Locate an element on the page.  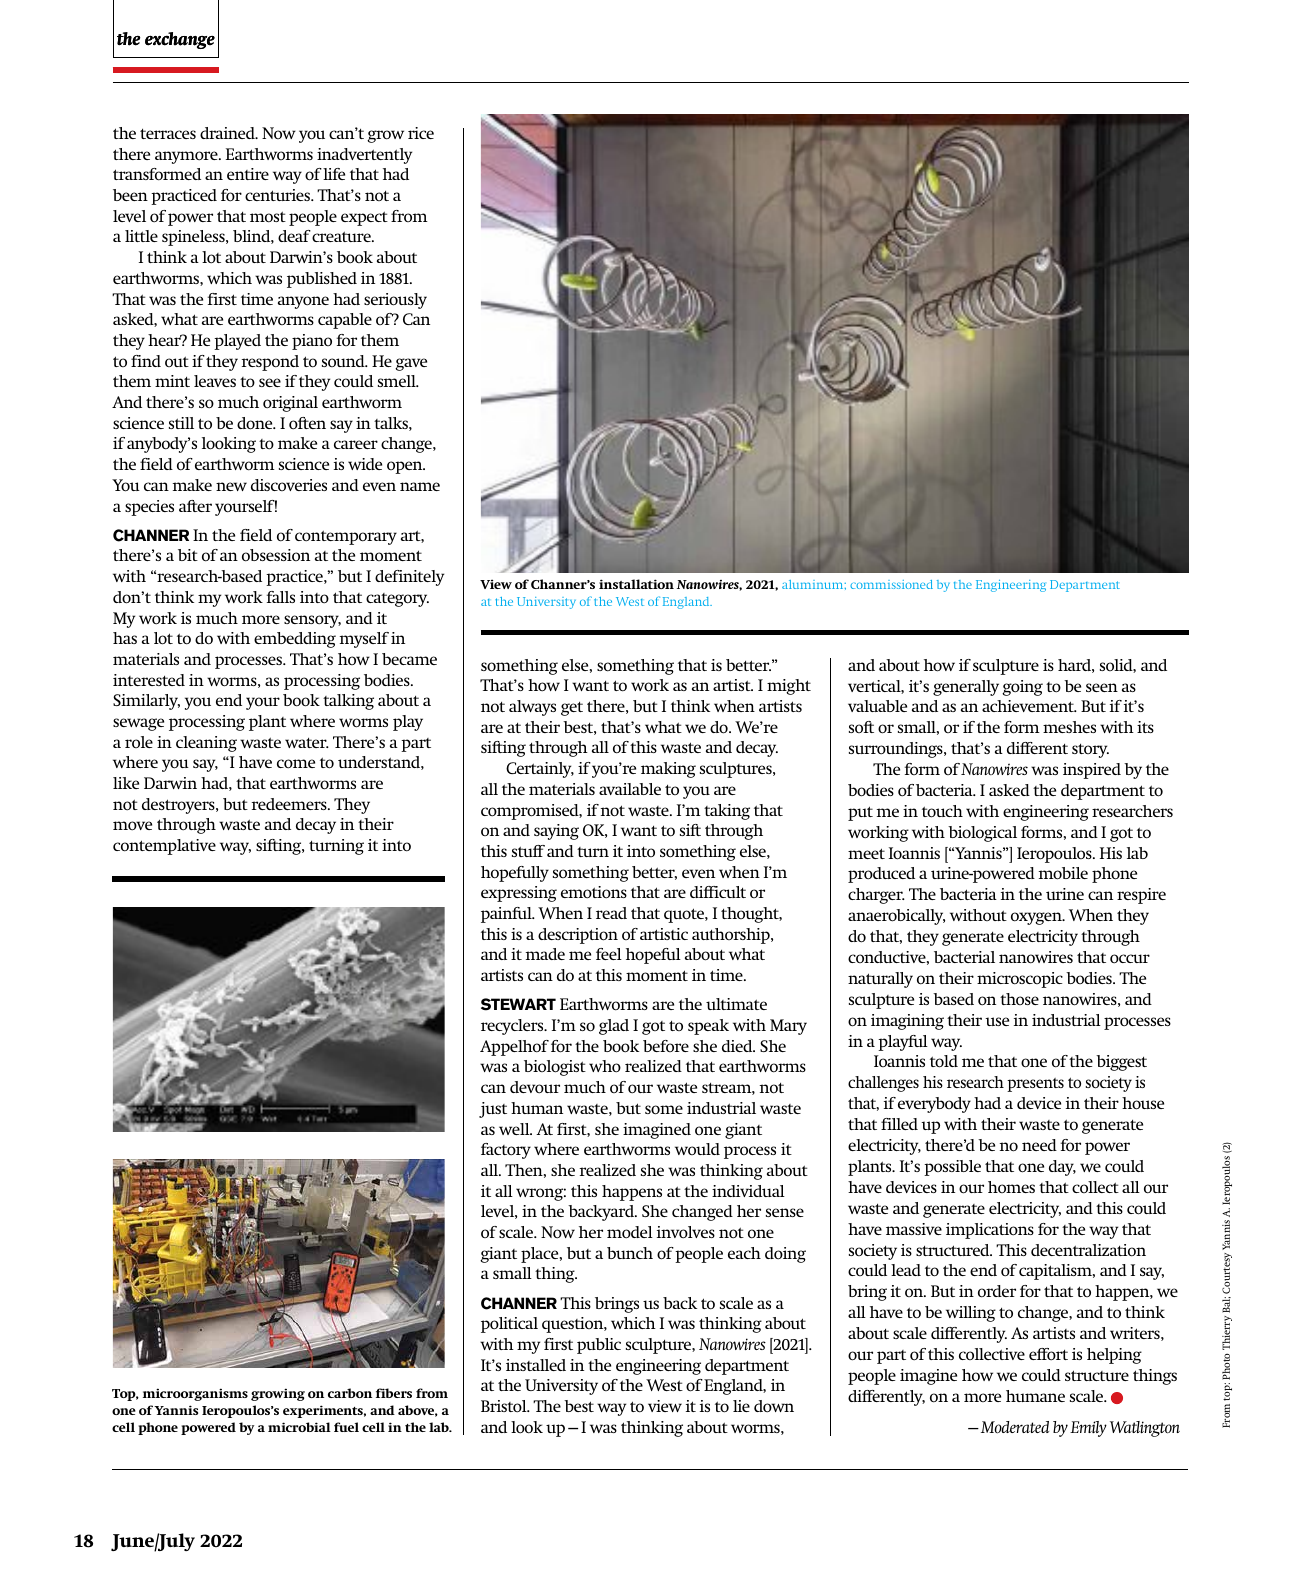
entire is located at coordinates (248, 174).
